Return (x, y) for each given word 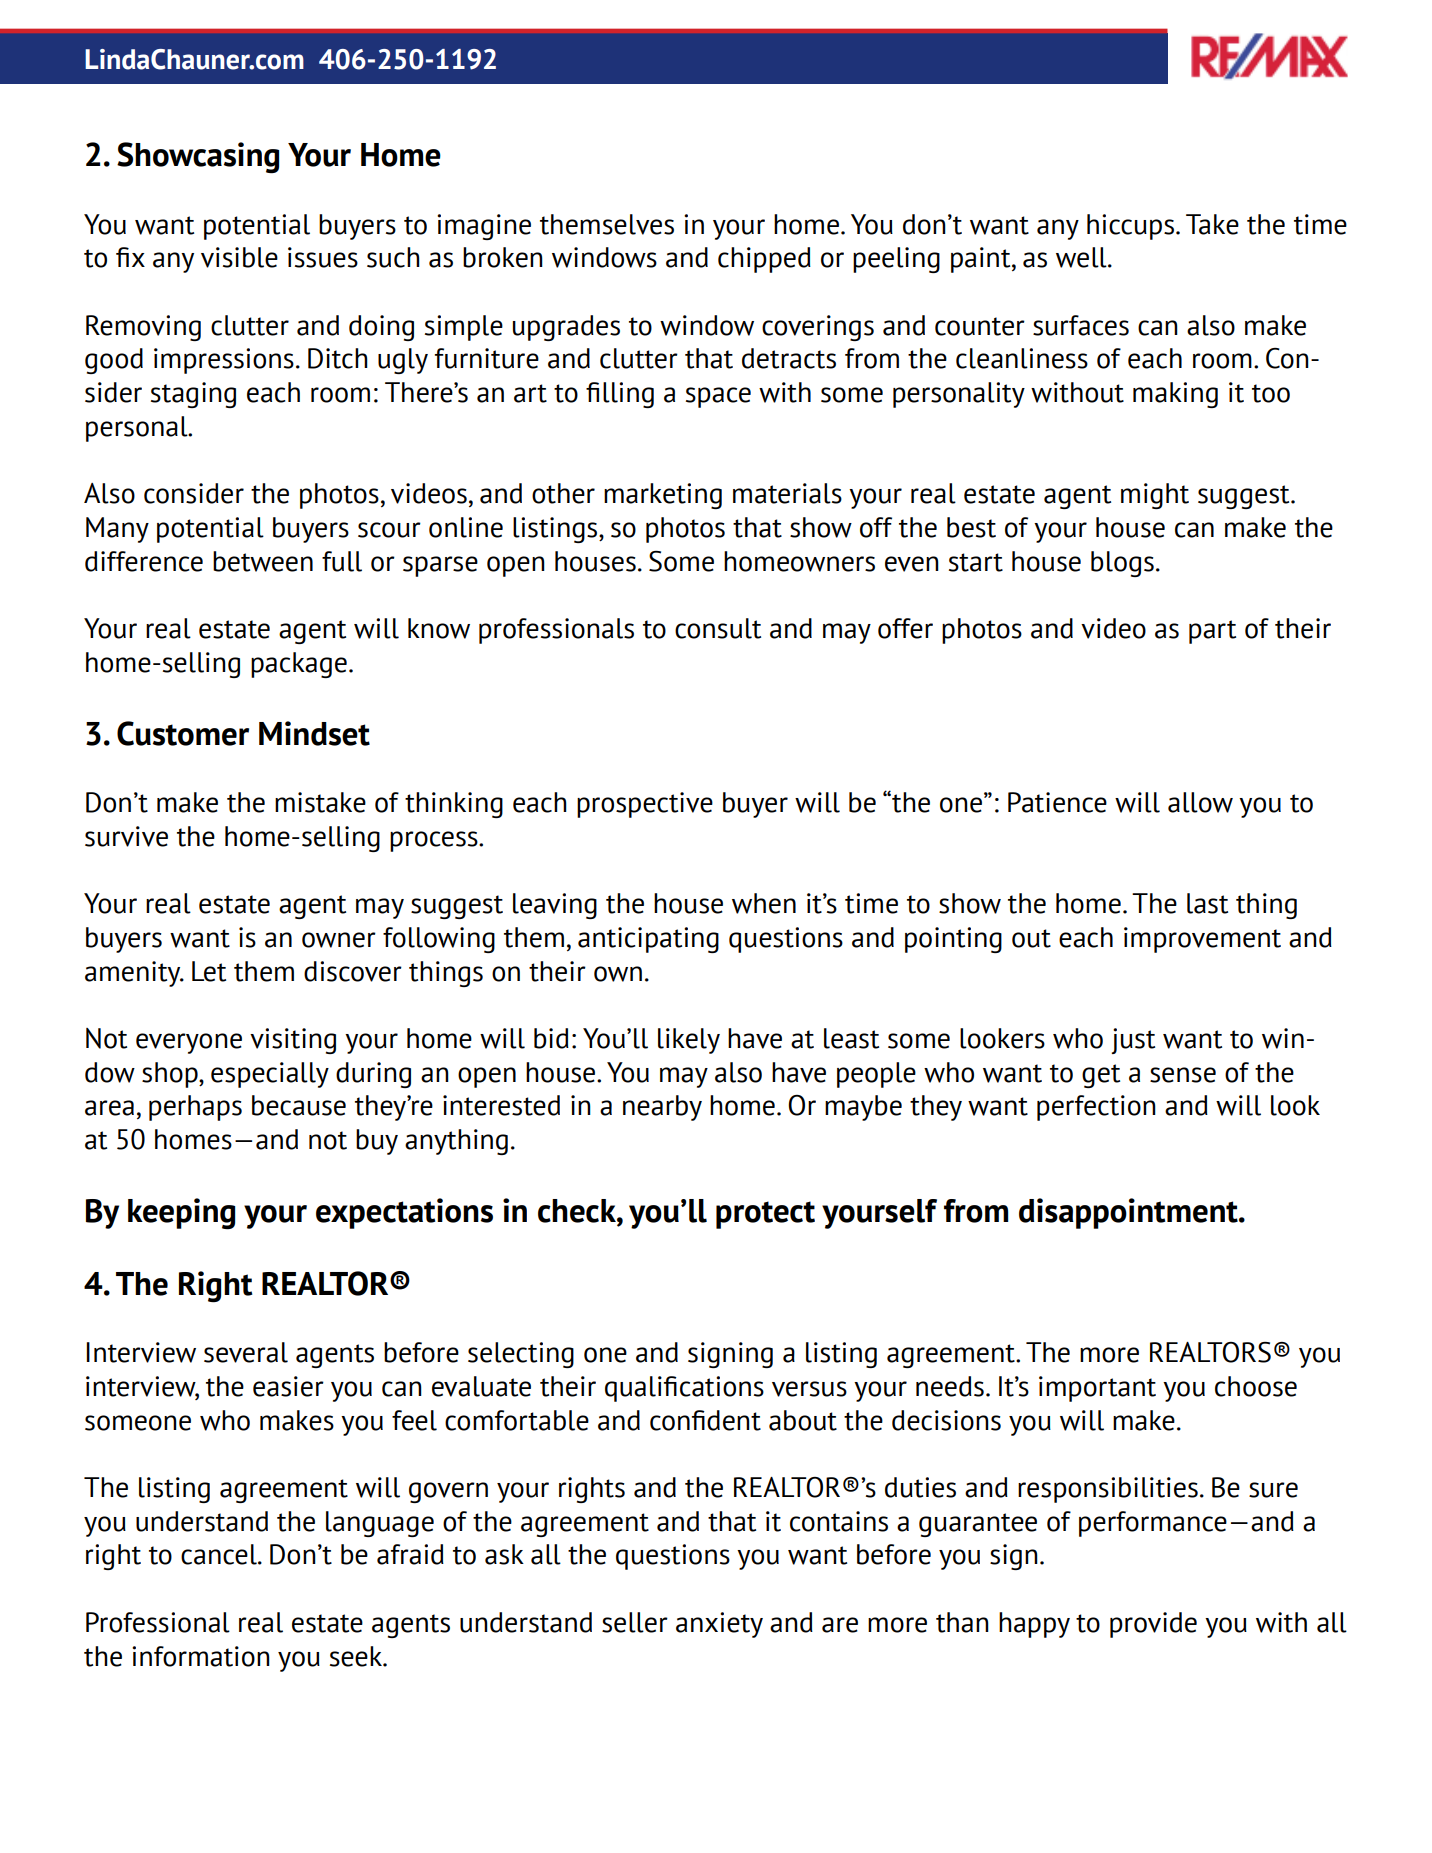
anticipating (648, 940)
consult (718, 628)
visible (239, 257)
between (263, 561)
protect (765, 1215)
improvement (1202, 940)
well (1082, 257)
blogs (1122, 564)
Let (209, 971)
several (246, 1352)
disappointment (1129, 1213)
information (201, 1656)
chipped (764, 260)
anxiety (719, 1625)
